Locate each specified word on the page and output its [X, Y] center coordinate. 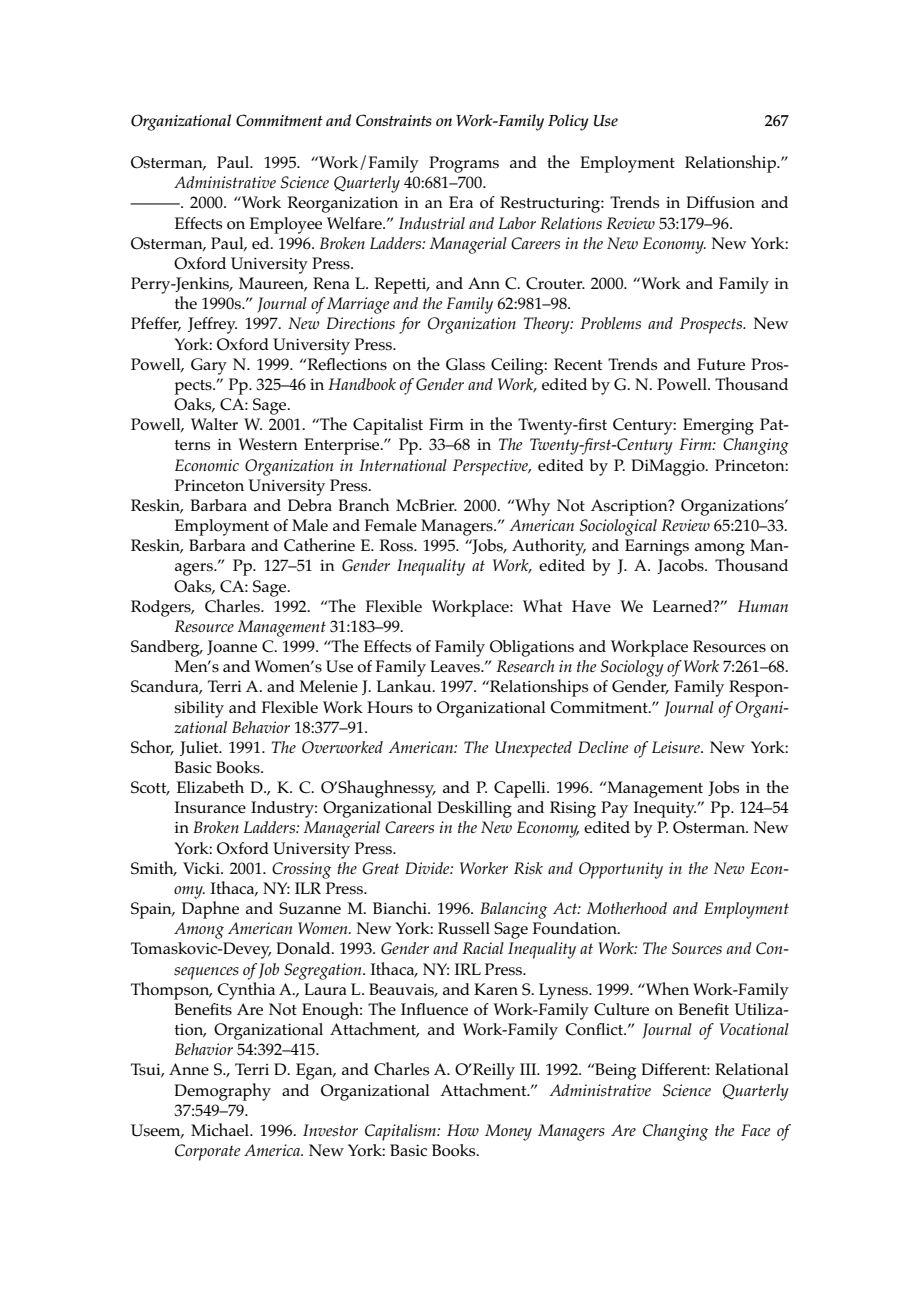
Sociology [632, 668]
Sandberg [166, 648]
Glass [465, 364]
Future [721, 364]
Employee [286, 225]
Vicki [202, 868]
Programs [464, 164]
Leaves [456, 666]
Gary [209, 366]
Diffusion [720, 202]
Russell [464, 928]
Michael [221, 1129]
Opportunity [621, 870]
